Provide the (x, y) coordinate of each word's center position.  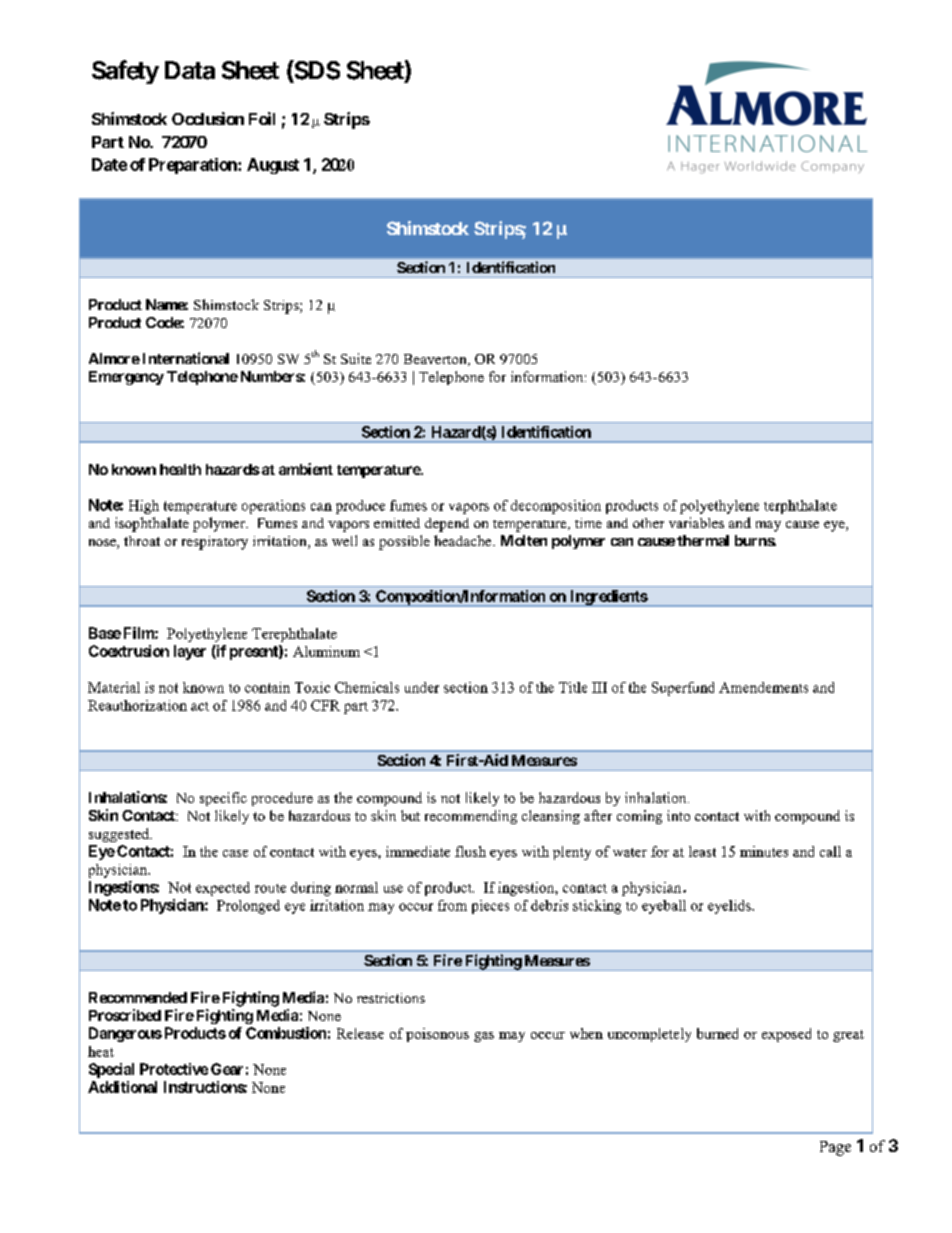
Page (835, 1148)
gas (484, 1037)
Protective (174, 1069)
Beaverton (436, 360)
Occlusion (208, 118)
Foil (262, 118)
